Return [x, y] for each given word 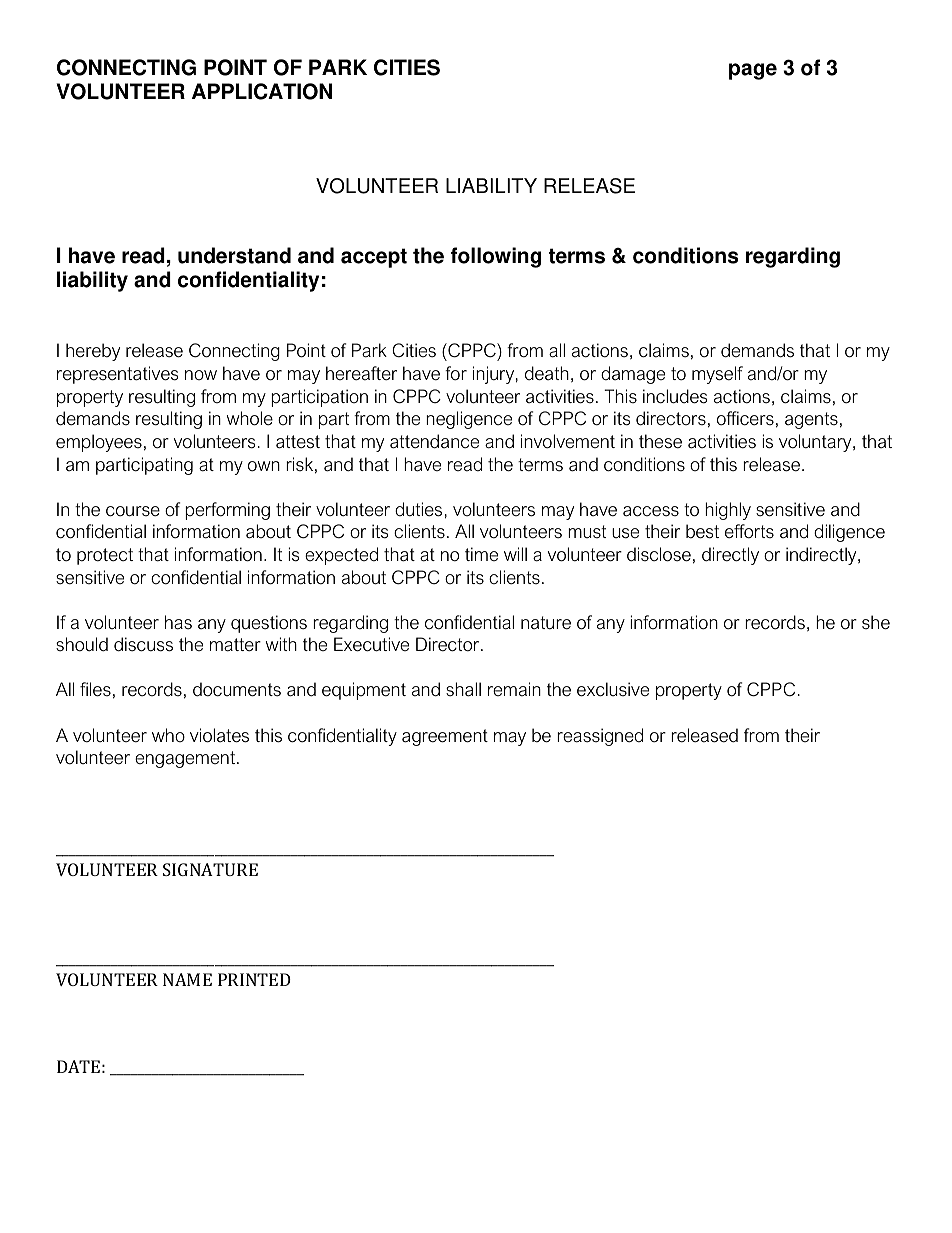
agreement [445, 737]
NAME [187, 979]
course [133, 511]
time [481, 554]
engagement [186, 759]
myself [717, 375]
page [753, 71]
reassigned [600, 737]
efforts [749, 531]
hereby [93, 352]
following [495, 257]
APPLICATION [262, 91]
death [547, 373]
